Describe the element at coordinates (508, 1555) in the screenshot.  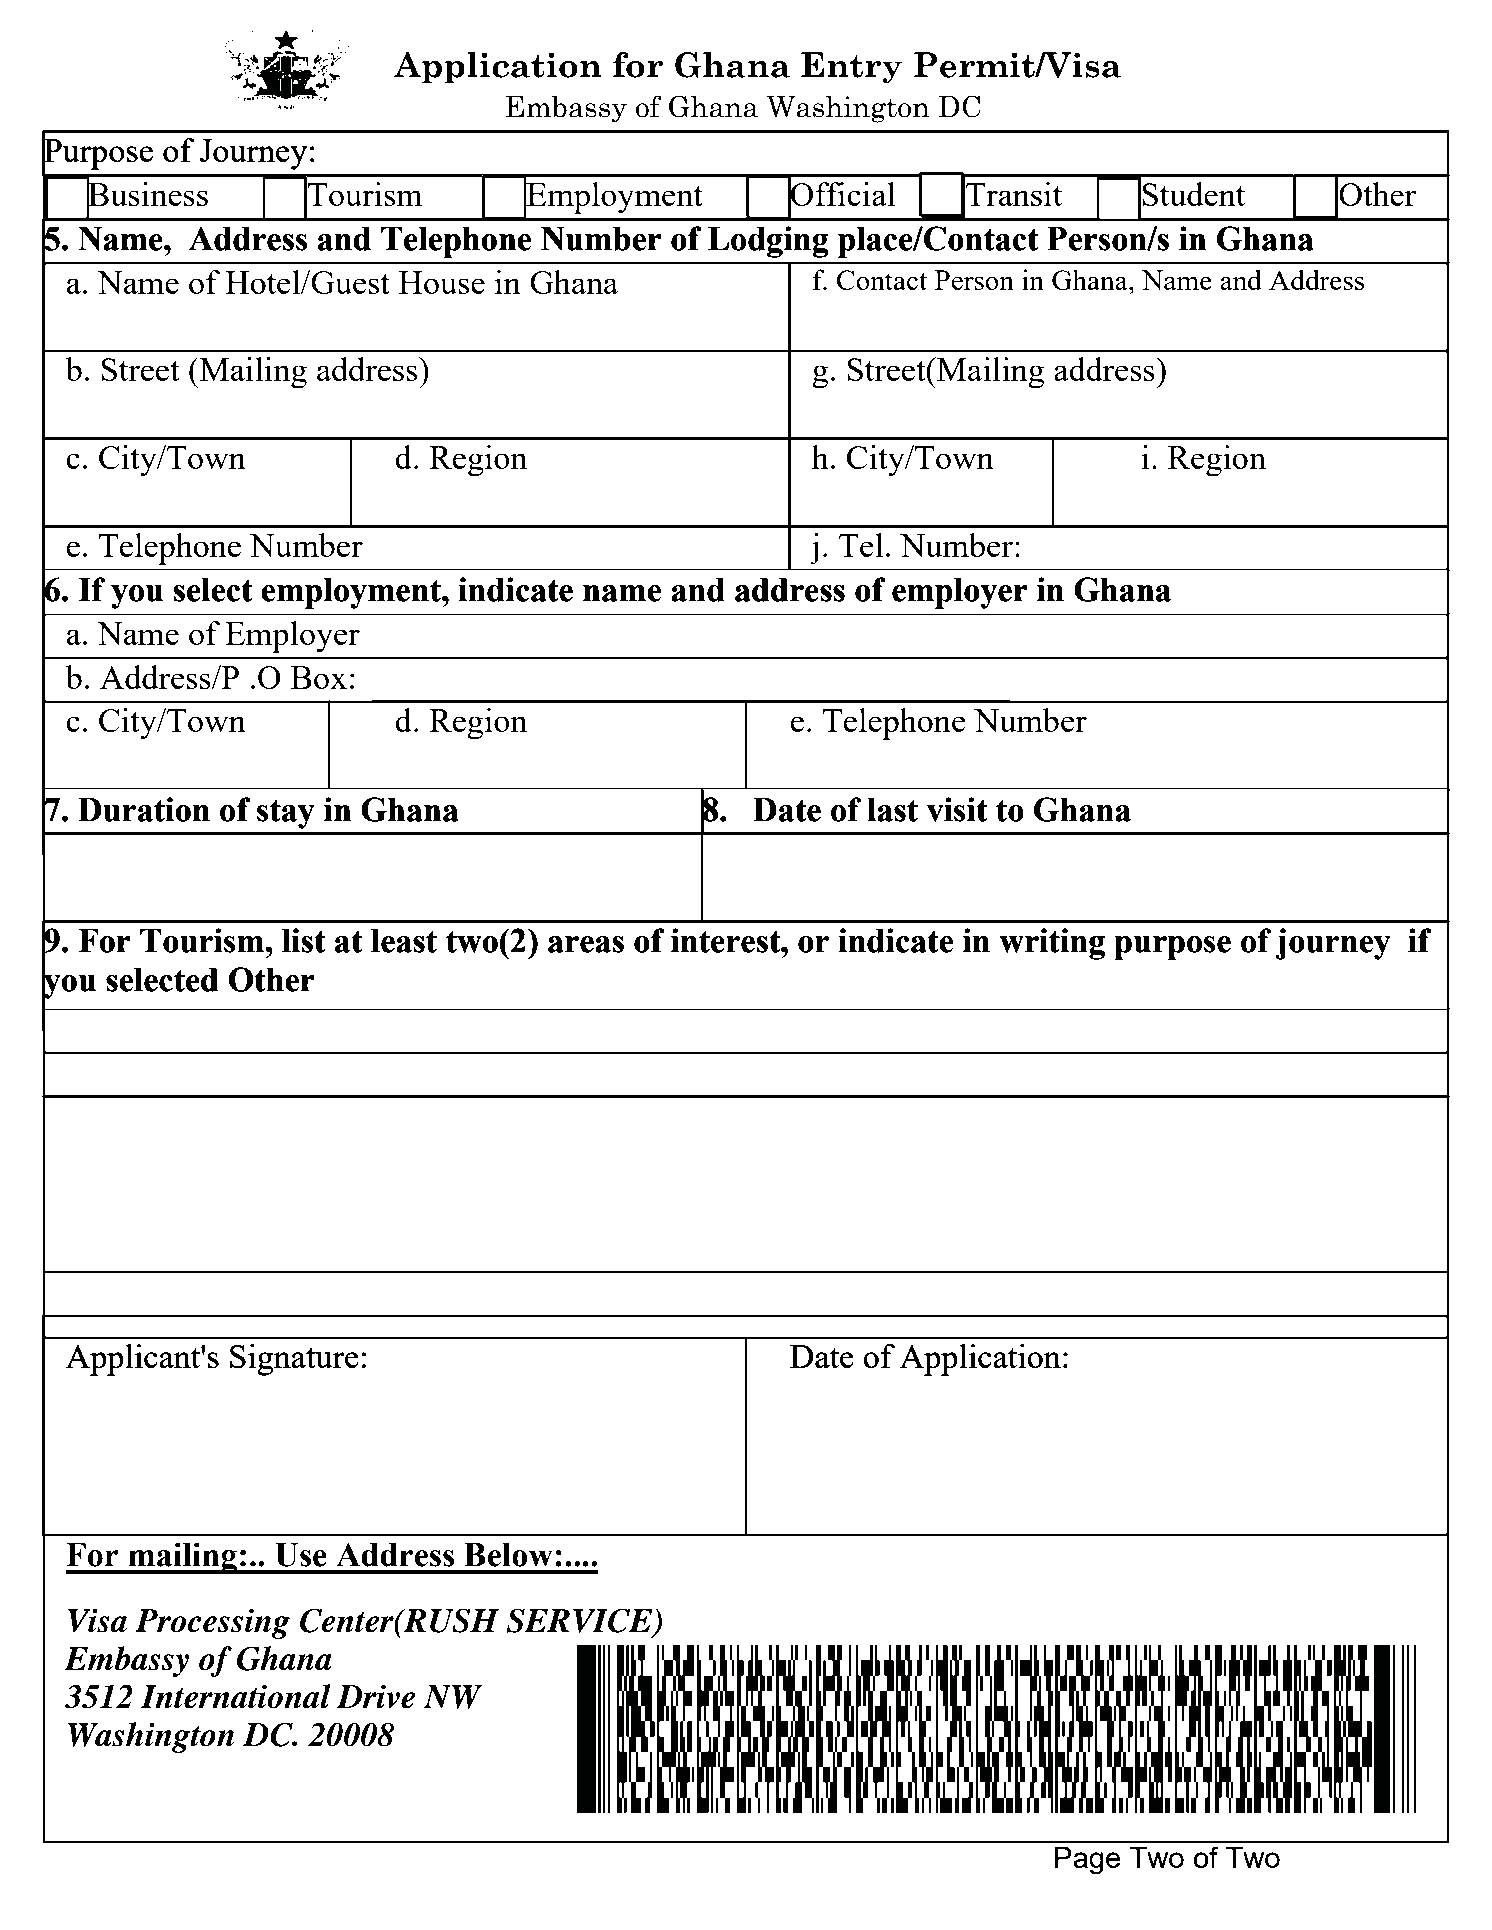
I see `Below` at that location.
